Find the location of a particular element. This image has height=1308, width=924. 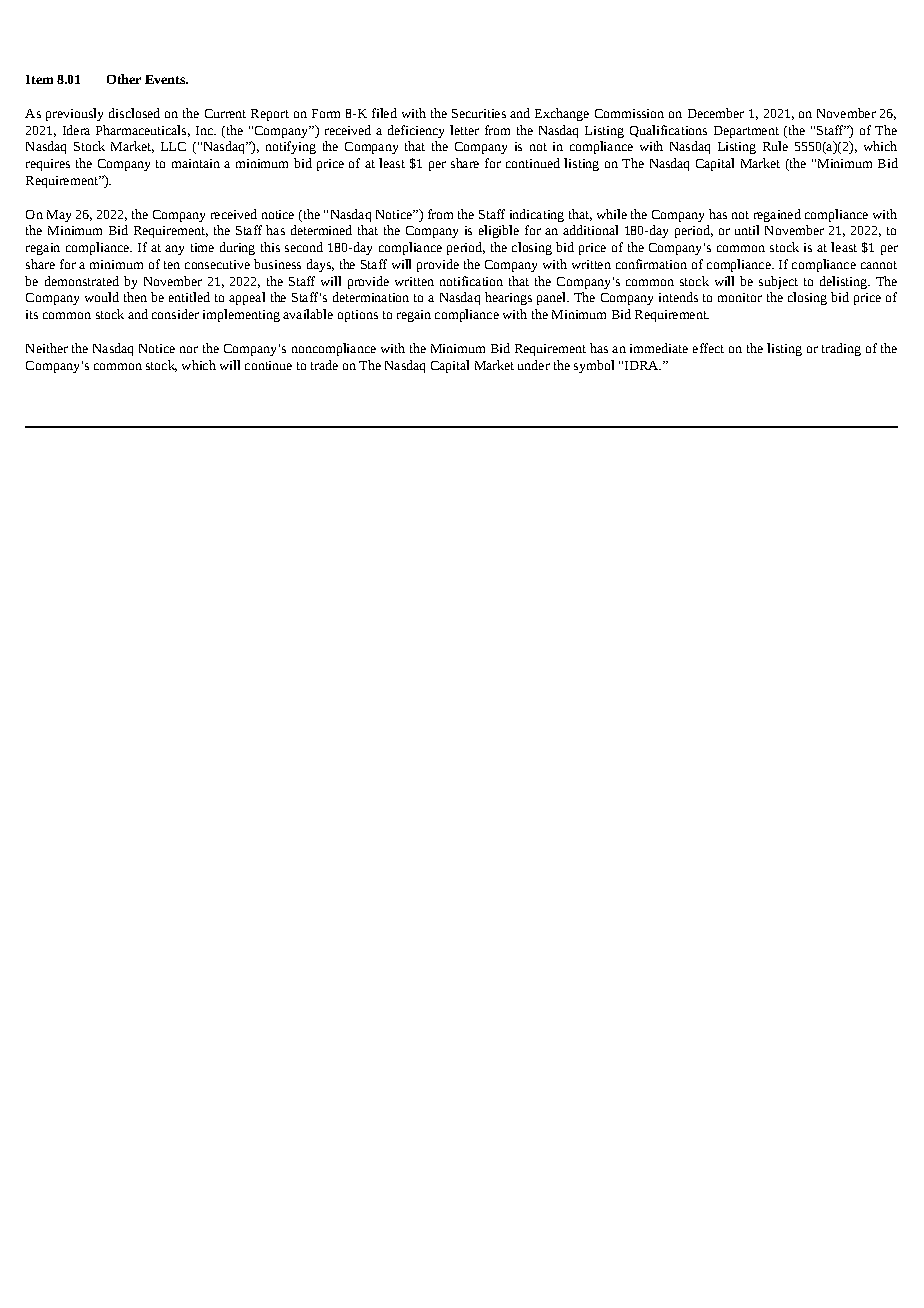

until is located at coordinates (747, 230).
